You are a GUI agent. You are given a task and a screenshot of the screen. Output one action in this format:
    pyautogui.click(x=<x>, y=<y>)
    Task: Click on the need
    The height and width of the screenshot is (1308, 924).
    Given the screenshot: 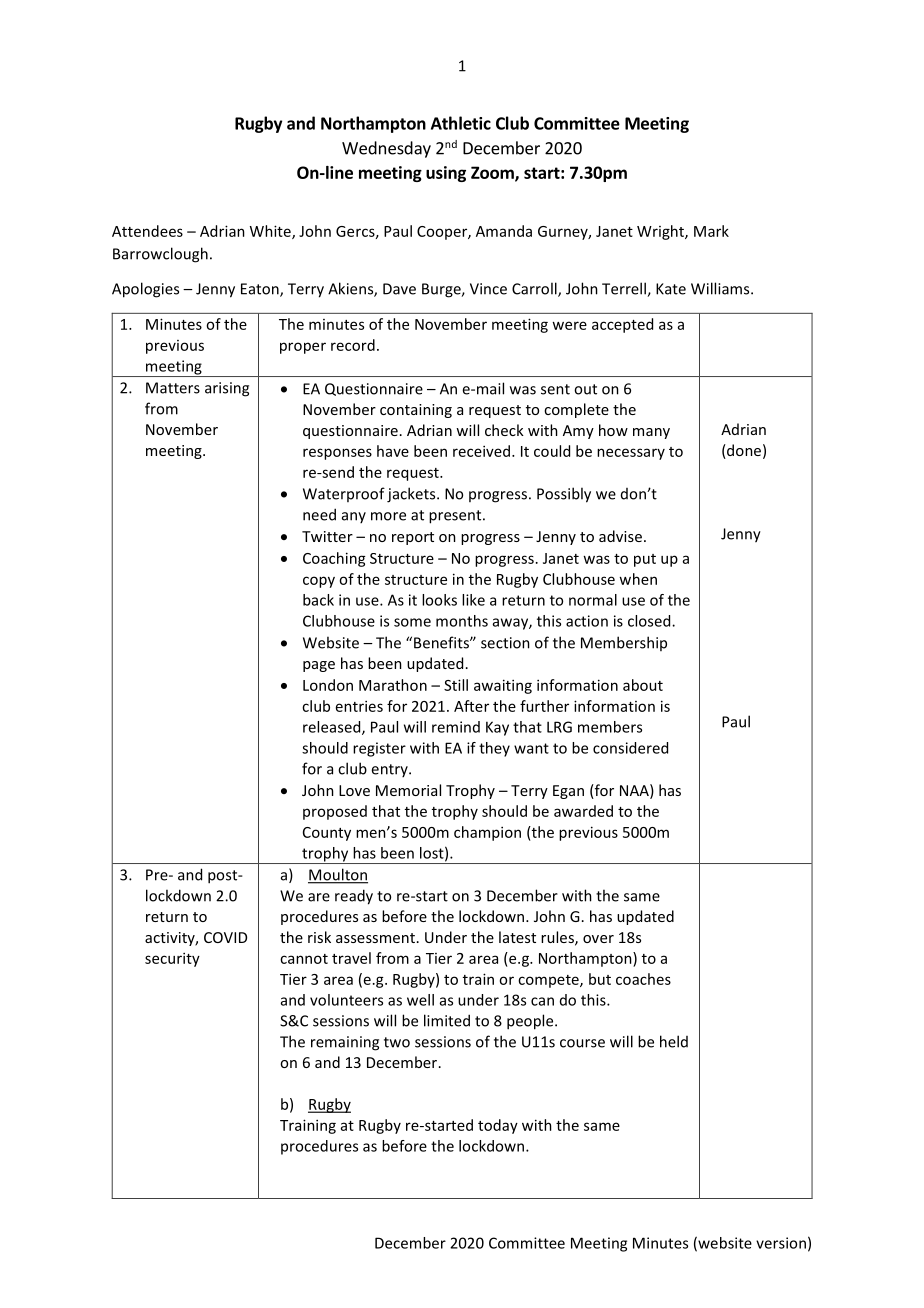 What is the action you would take?
    pyautogui.click(x=319, y=514)
